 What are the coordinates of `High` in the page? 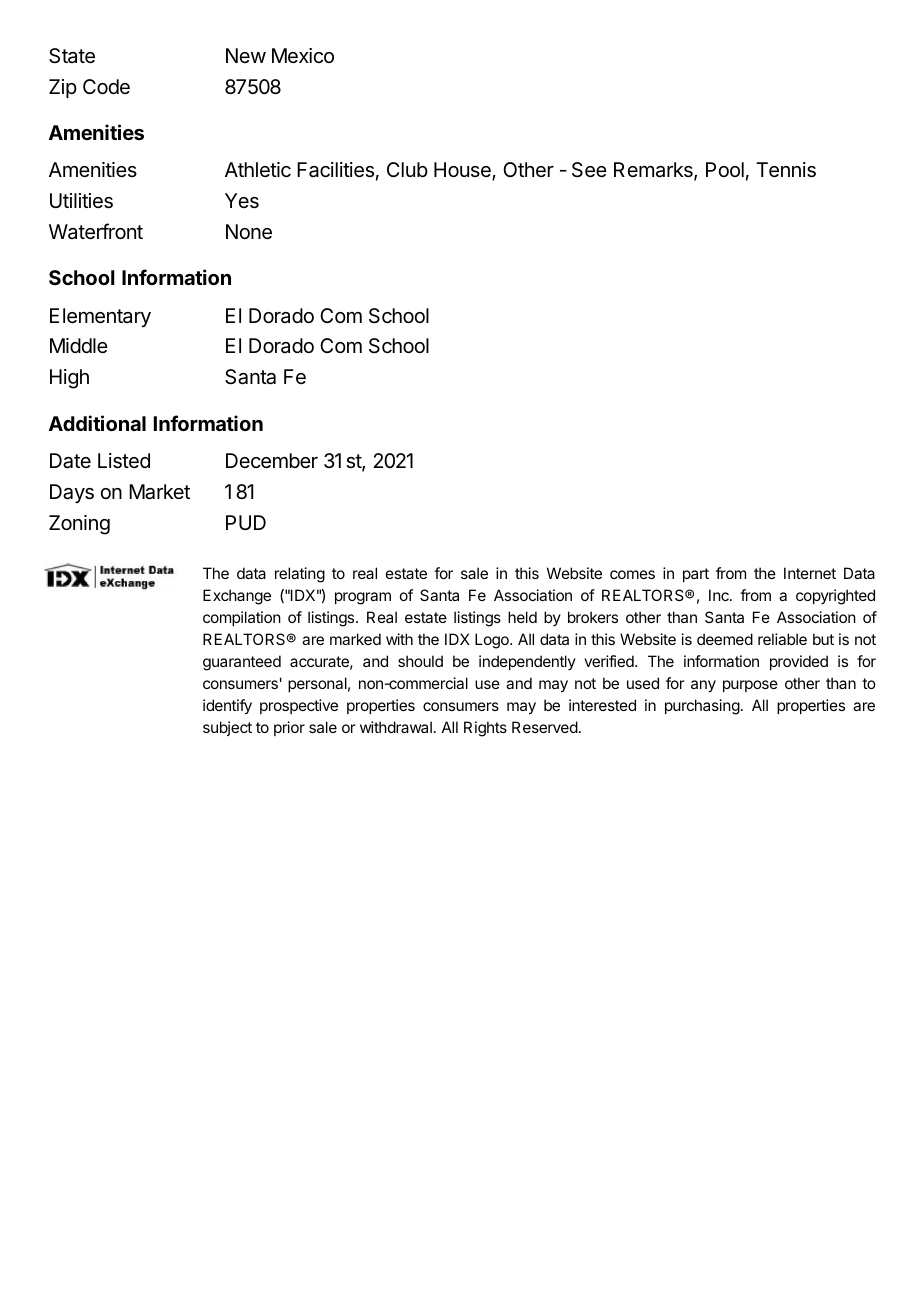 It's located at (69, 379).
